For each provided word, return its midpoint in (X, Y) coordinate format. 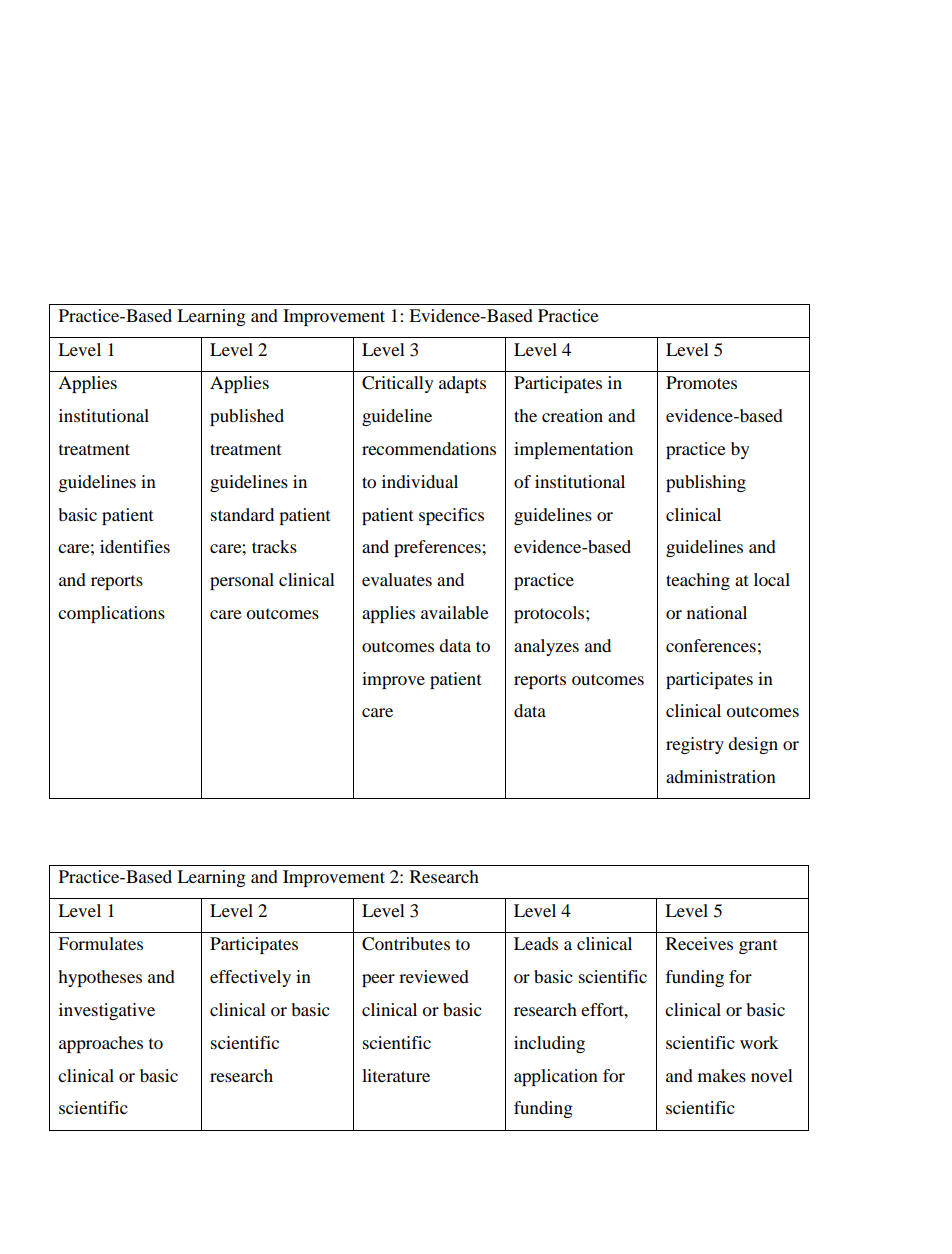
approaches (101, 1044)
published (247, 417)
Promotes (701, 382)
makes (722, 1075)
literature (396, 1075)
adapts (462, 384)
